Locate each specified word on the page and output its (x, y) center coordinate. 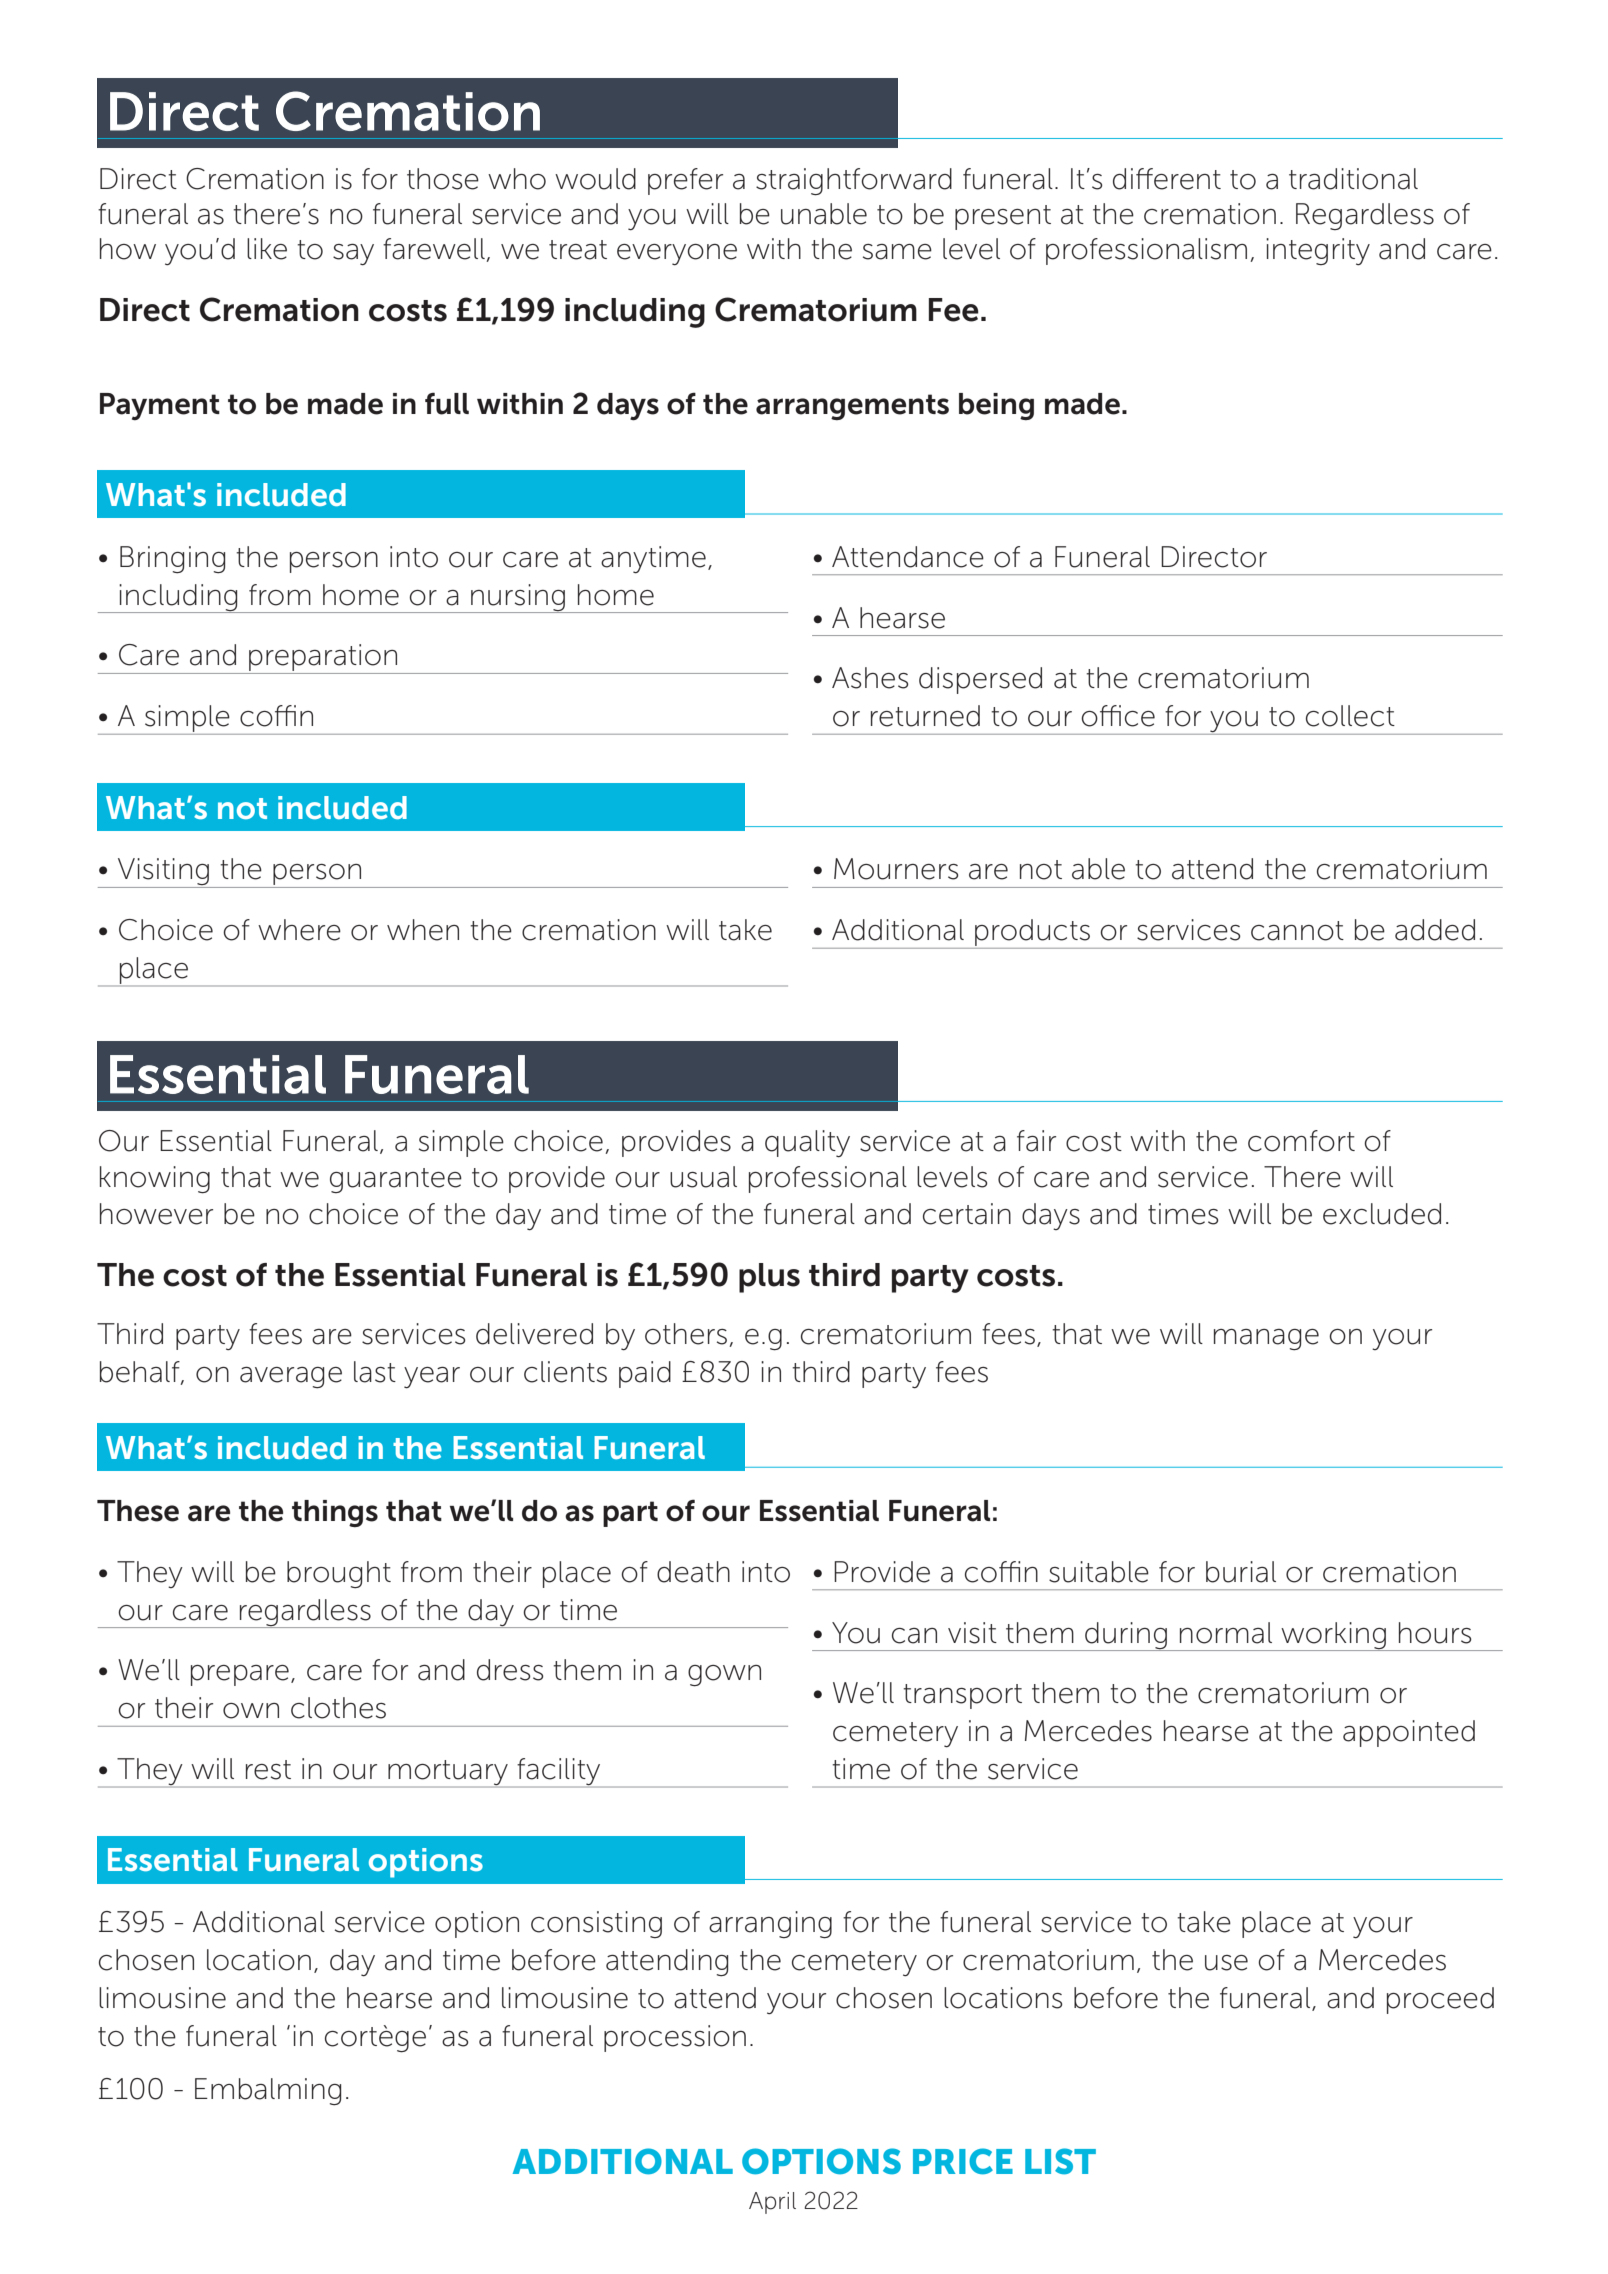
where (299, 930)
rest (268, 1770)
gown (724, 1676)
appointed (1409, 1733)
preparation (323, 659)
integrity (1318, 251)
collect (1350, 716)
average (291, 1377)
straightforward (854, 182)
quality (807, 1143)
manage (1266, 1339)
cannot (1297, 931)
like (267, 249)
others (686, 1334)
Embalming (268, 2091)
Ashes (870, 678)
